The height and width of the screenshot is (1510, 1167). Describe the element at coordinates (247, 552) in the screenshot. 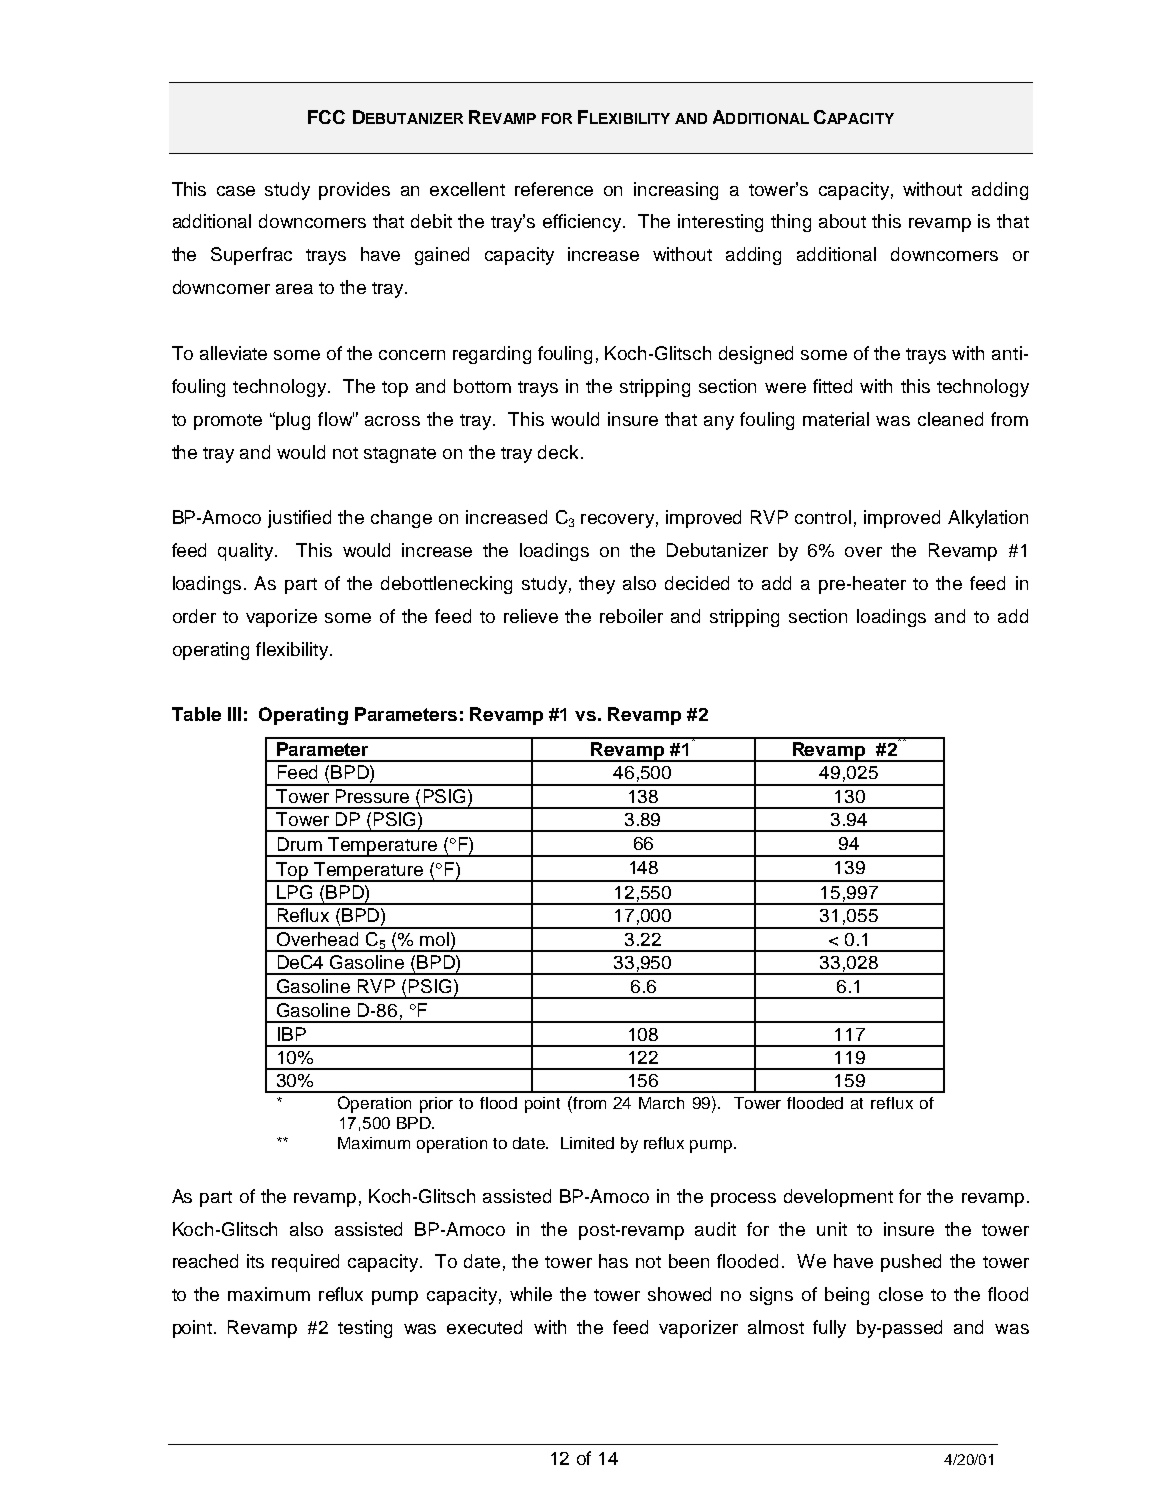

I see `quality` at that location.
